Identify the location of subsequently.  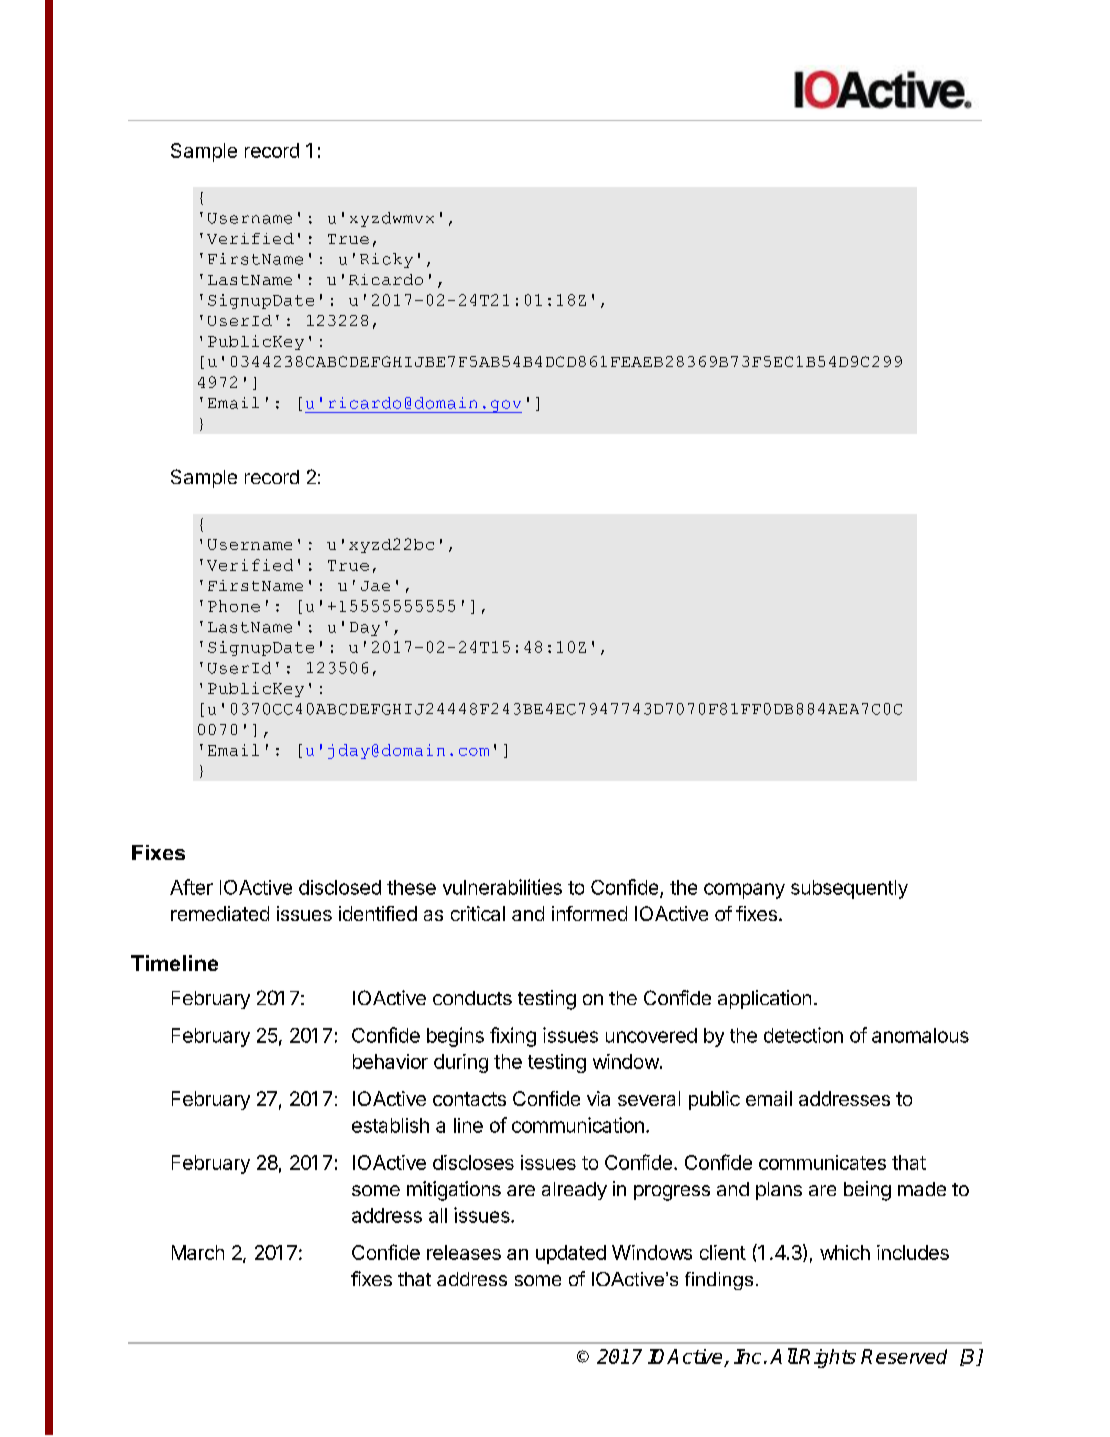
(849, 889).
